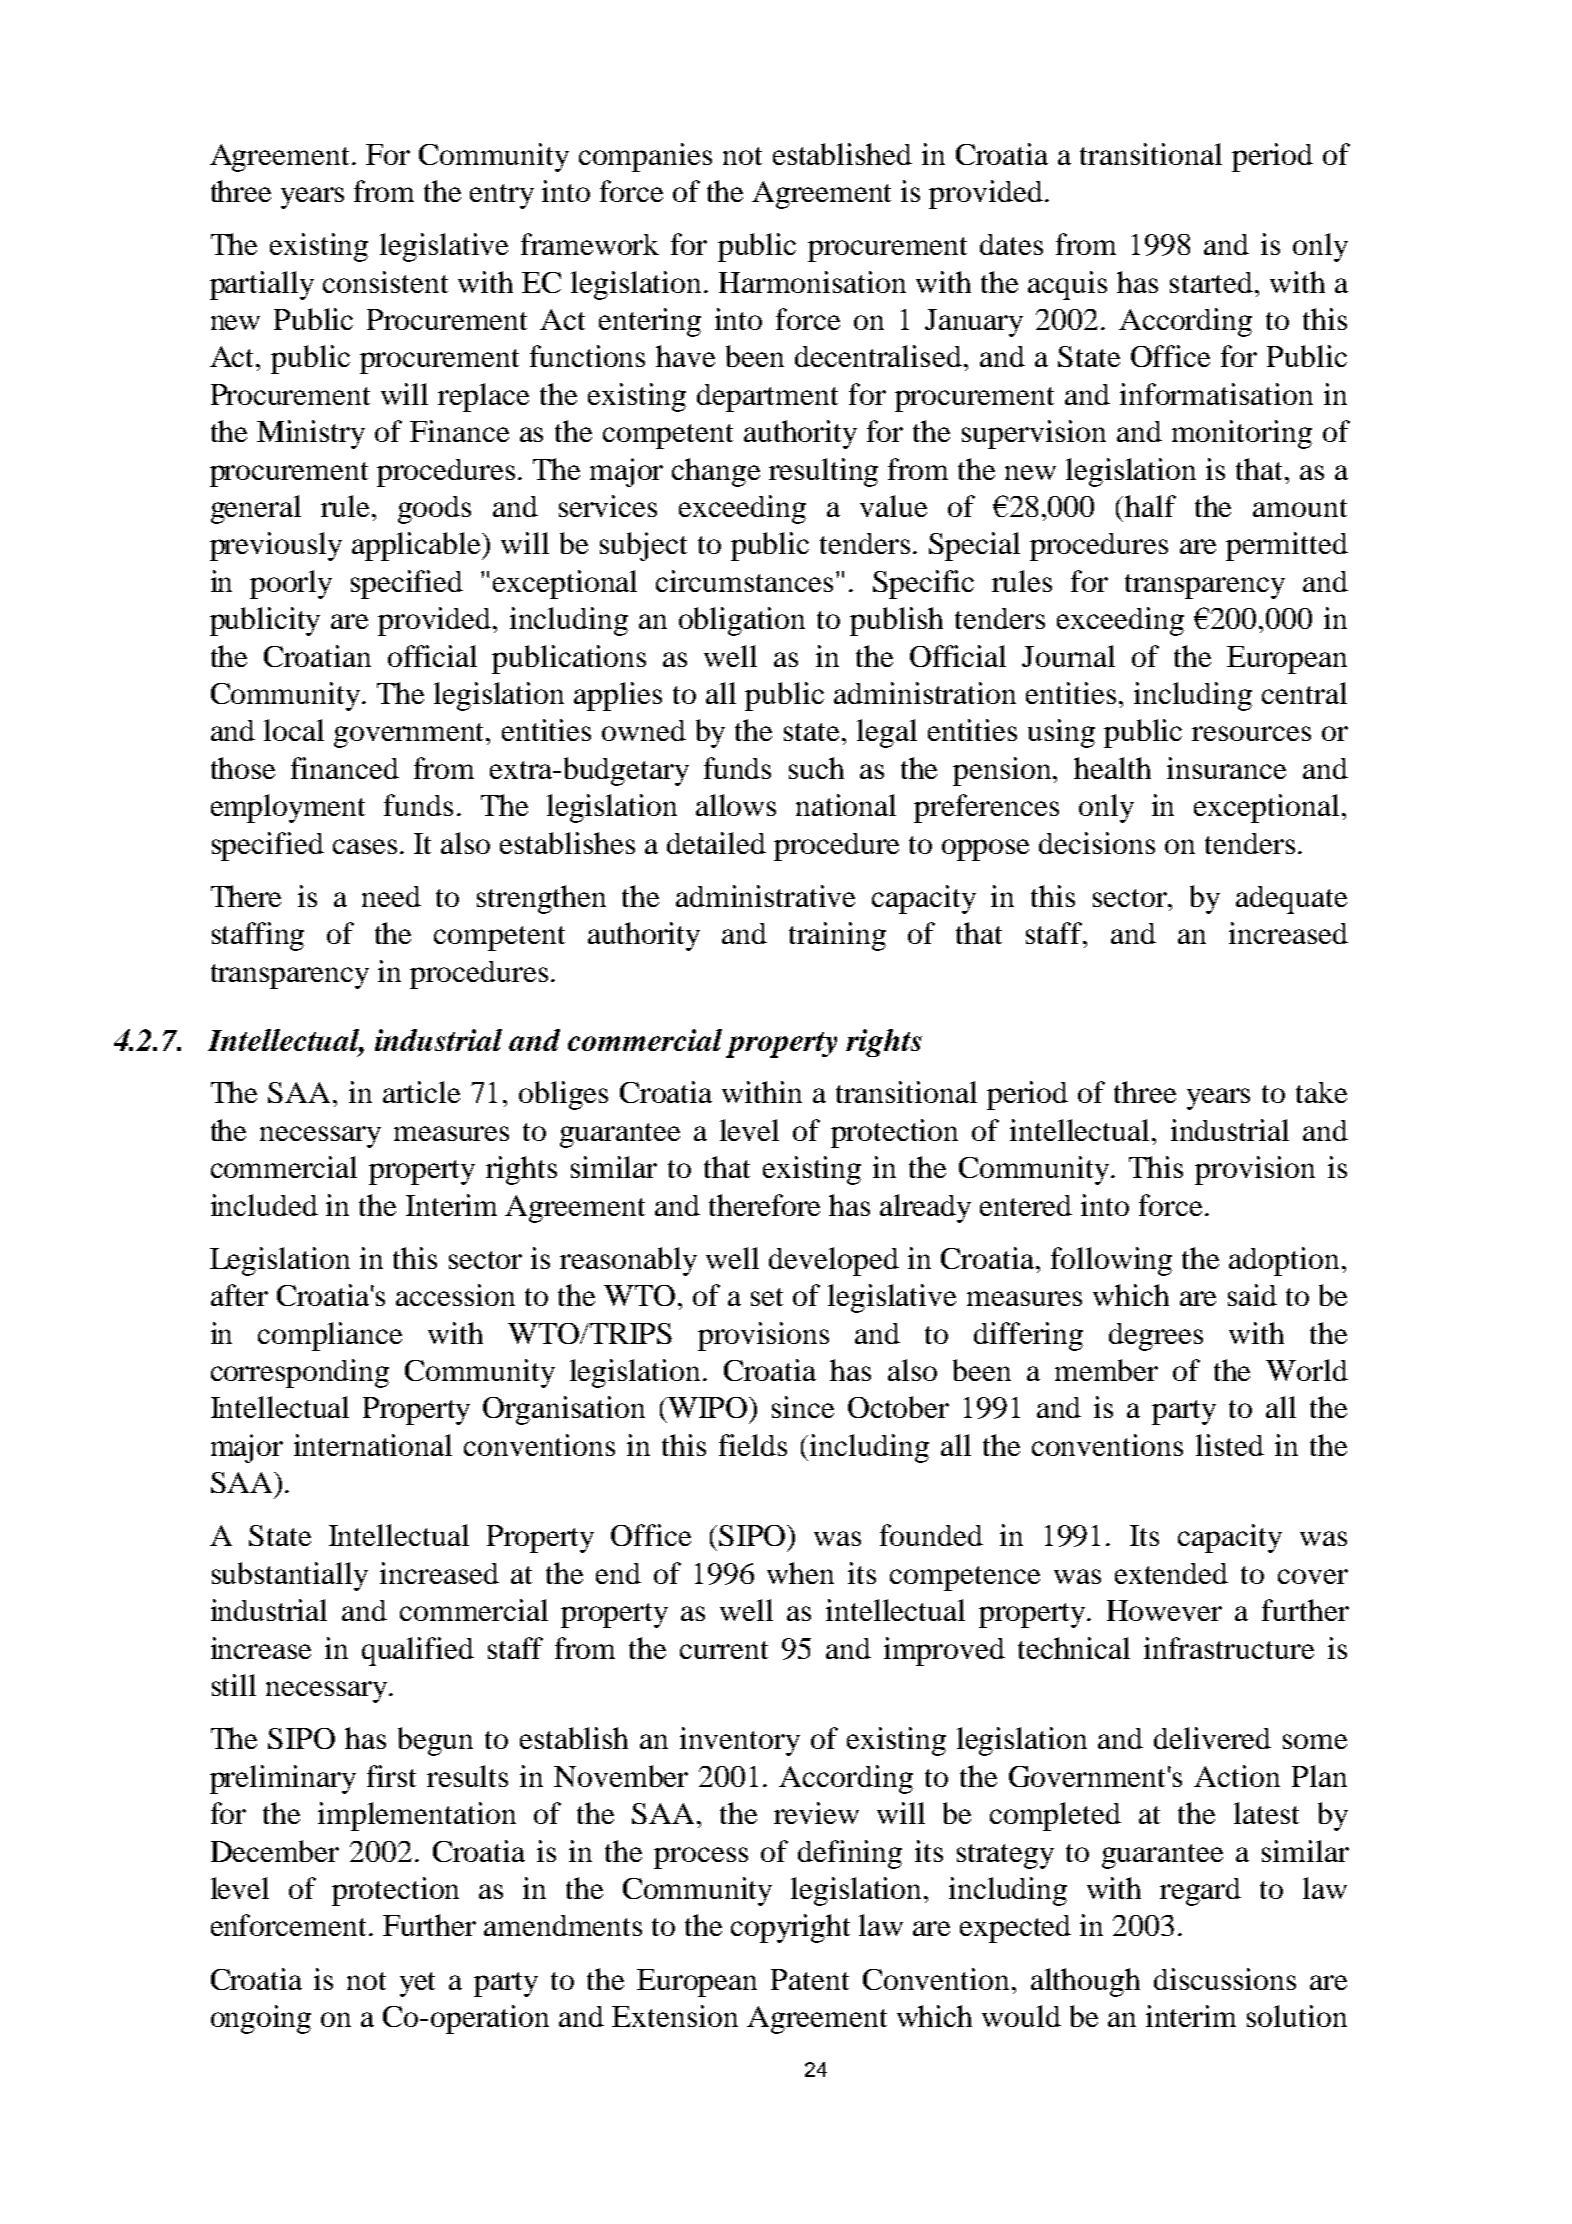 The width and height of the document is (1572, 2224). Describe the element at coordinates (645, 157) in the document. I see `companies` at that location.
